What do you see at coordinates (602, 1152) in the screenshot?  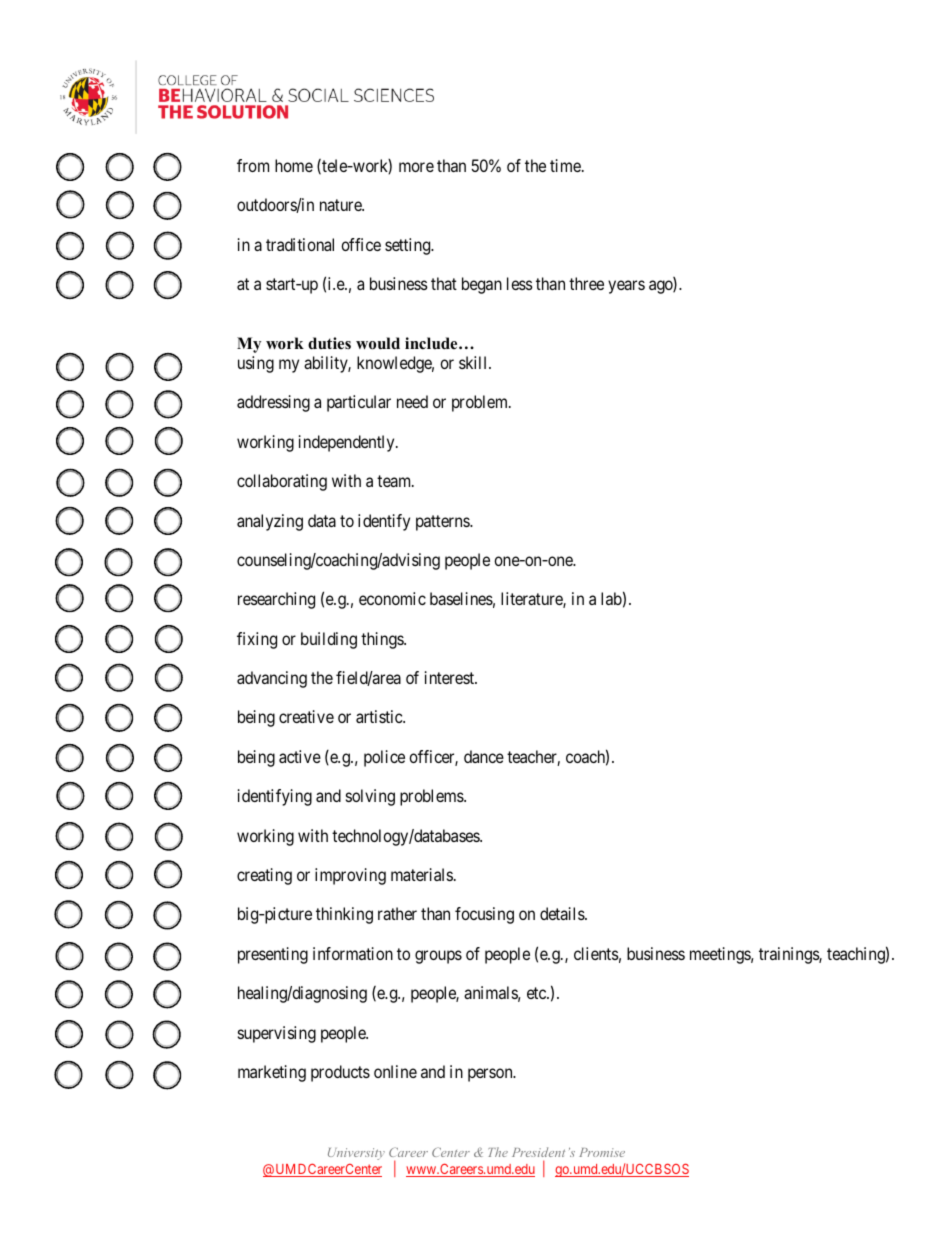 I see `Promise` at bounding box center [602, 1152].
